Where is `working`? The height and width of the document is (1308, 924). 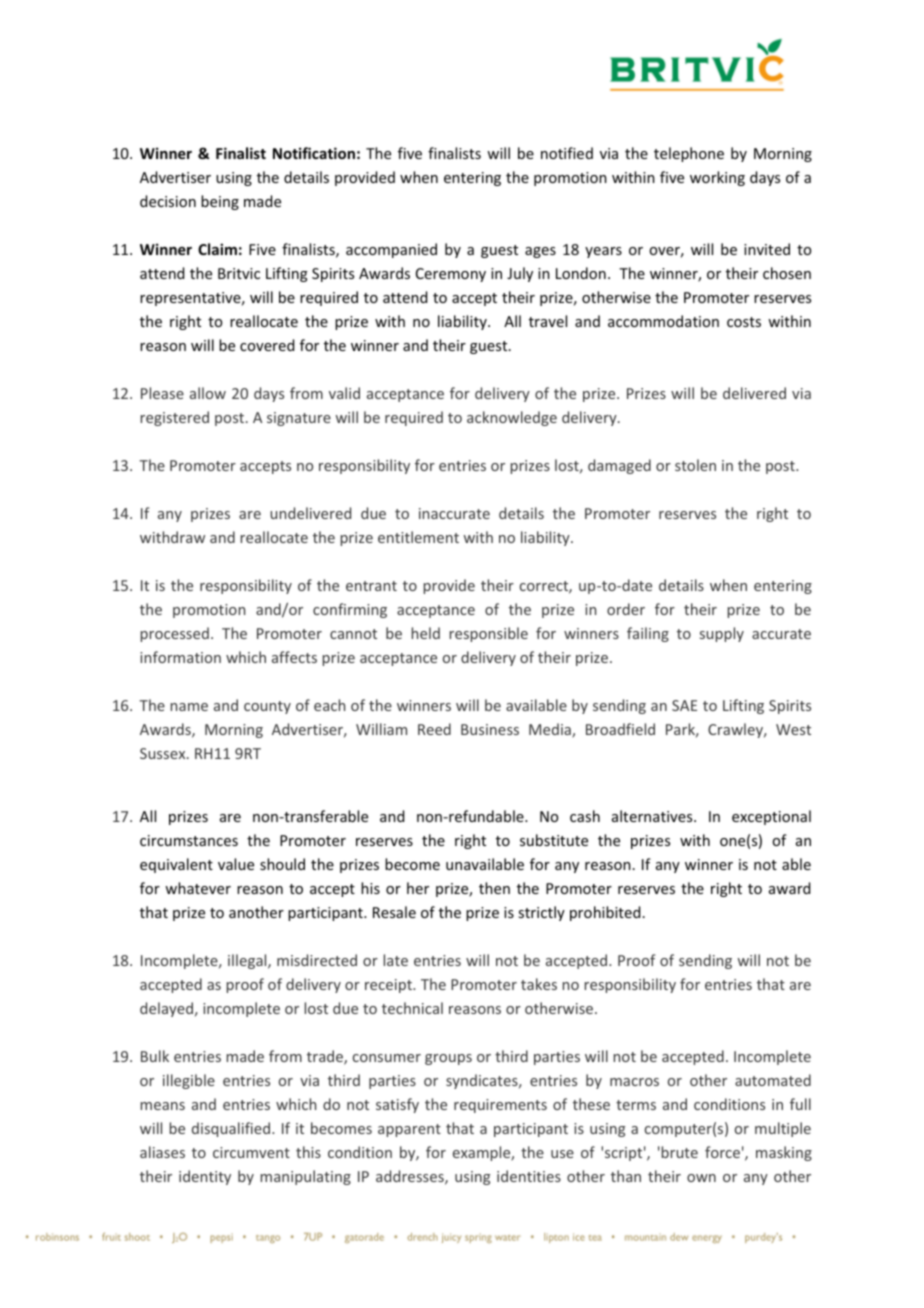 working is located at coordinates (717, 178).
